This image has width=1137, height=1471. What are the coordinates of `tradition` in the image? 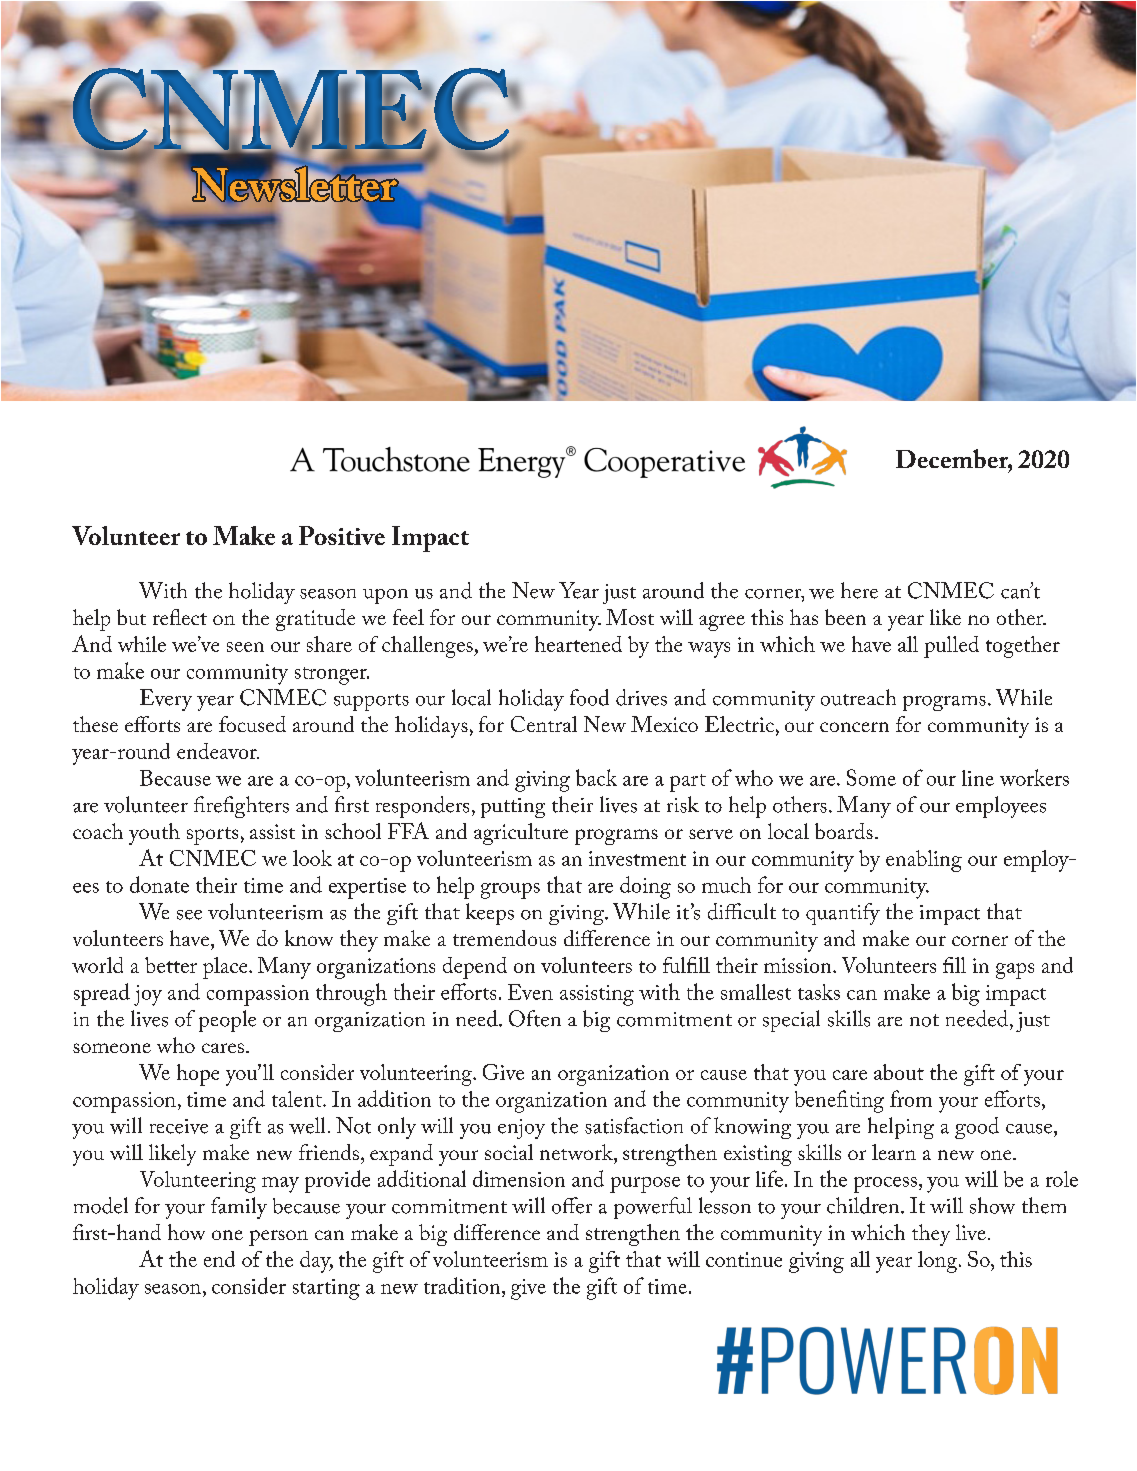 It's located at (463, 1285).
